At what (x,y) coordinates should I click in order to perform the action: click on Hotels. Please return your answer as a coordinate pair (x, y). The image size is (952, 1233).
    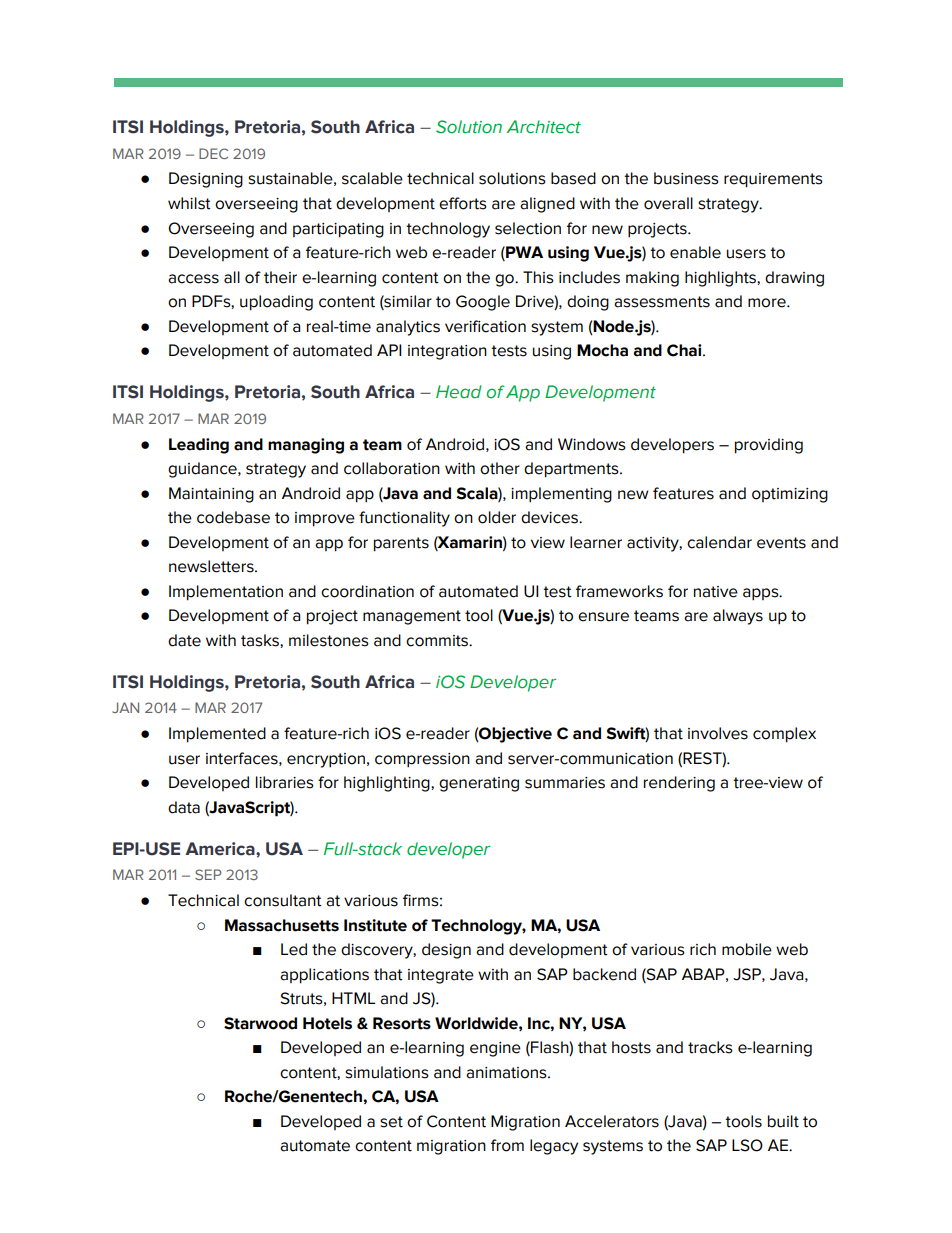
    Looking at the image, I should click on (327, 1023).
